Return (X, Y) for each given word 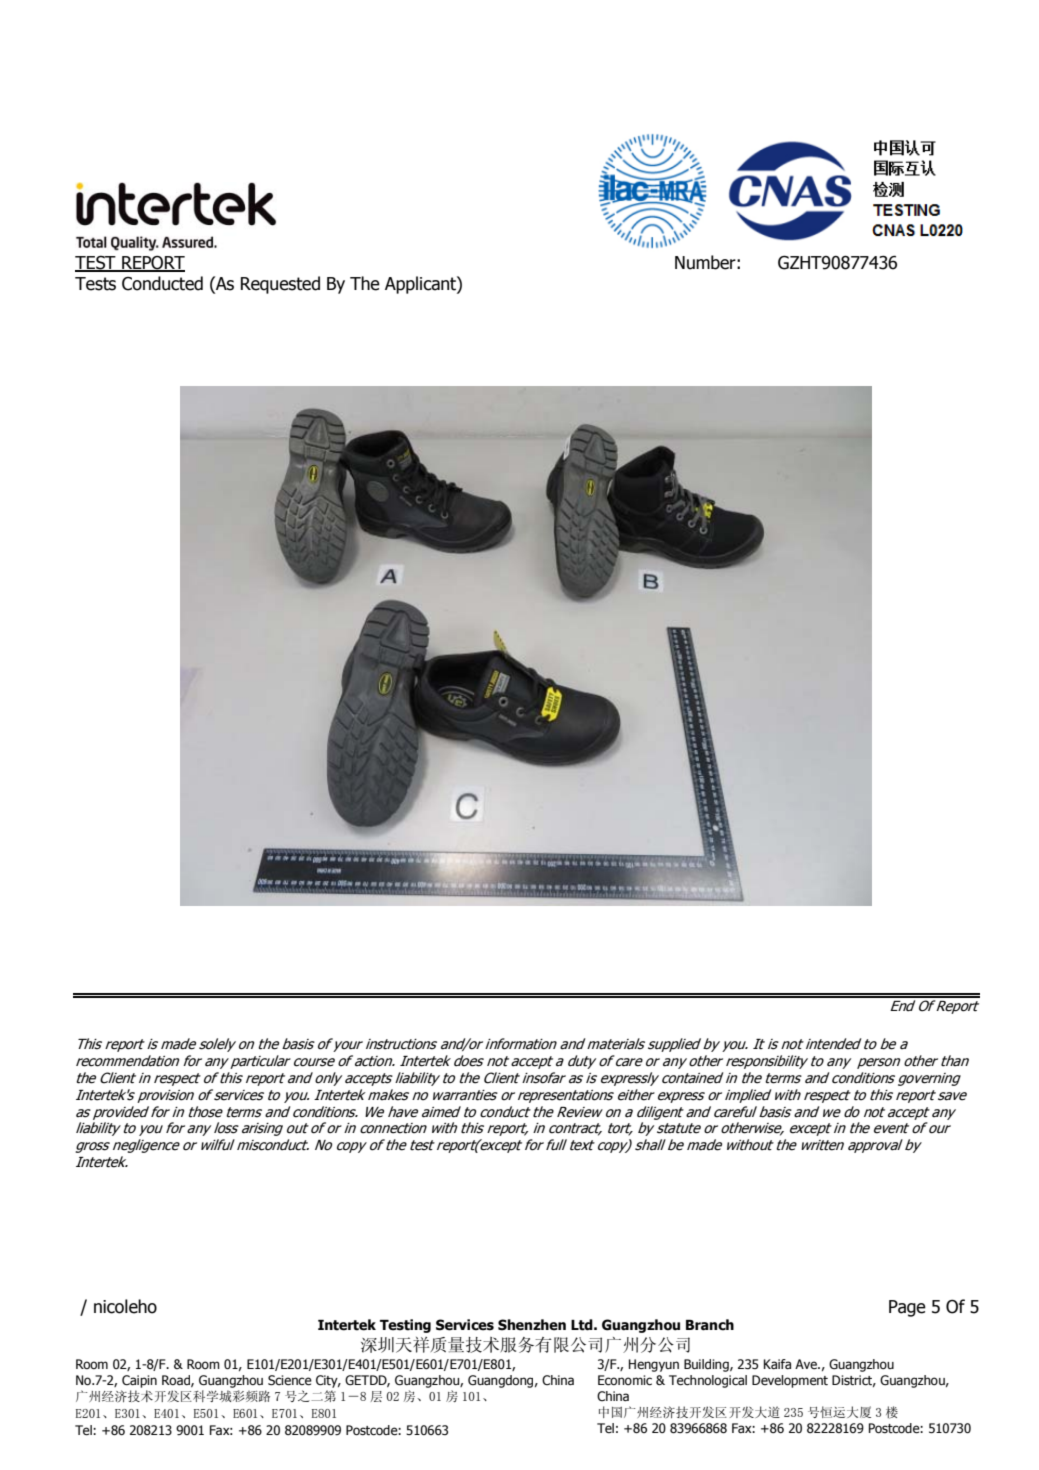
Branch (710, 1325)
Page (907, 1308)
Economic (625, 1380)
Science (290, 1380)
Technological (708, 1381)
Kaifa (777, 1364)
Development (790, 1381)
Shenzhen (532, 1325)
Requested (280, 285)
